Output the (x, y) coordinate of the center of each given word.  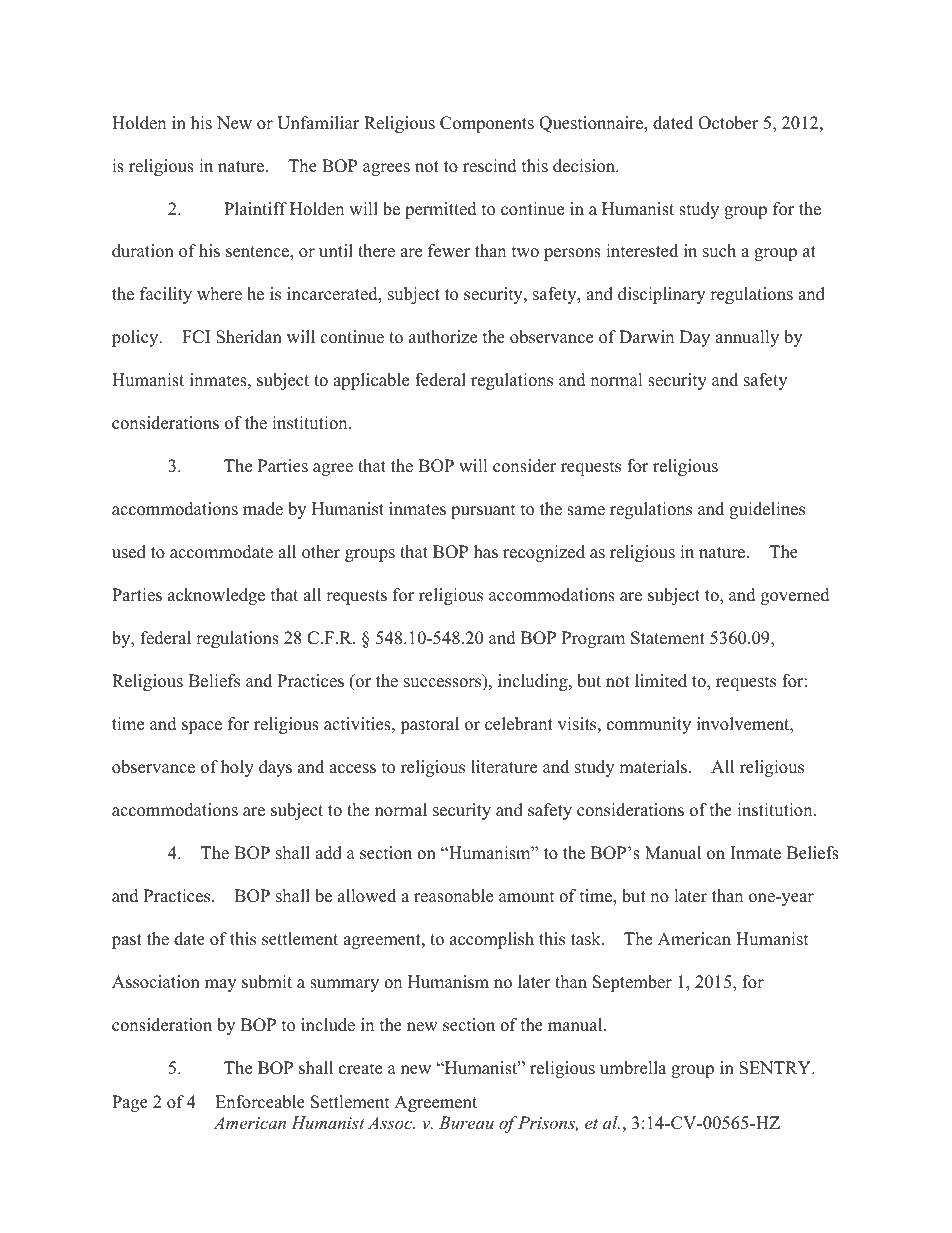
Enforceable (260, 1102)
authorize (443, 337)
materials (654, 767)
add (328, 853)
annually (747, 338)
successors (444, 684)
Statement (668, 638)
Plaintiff (255, 208)
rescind (490, 166)
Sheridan (249, 337)
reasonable (453, 896)
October (728, 123)
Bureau (466, 1122)
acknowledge (216, 596)
